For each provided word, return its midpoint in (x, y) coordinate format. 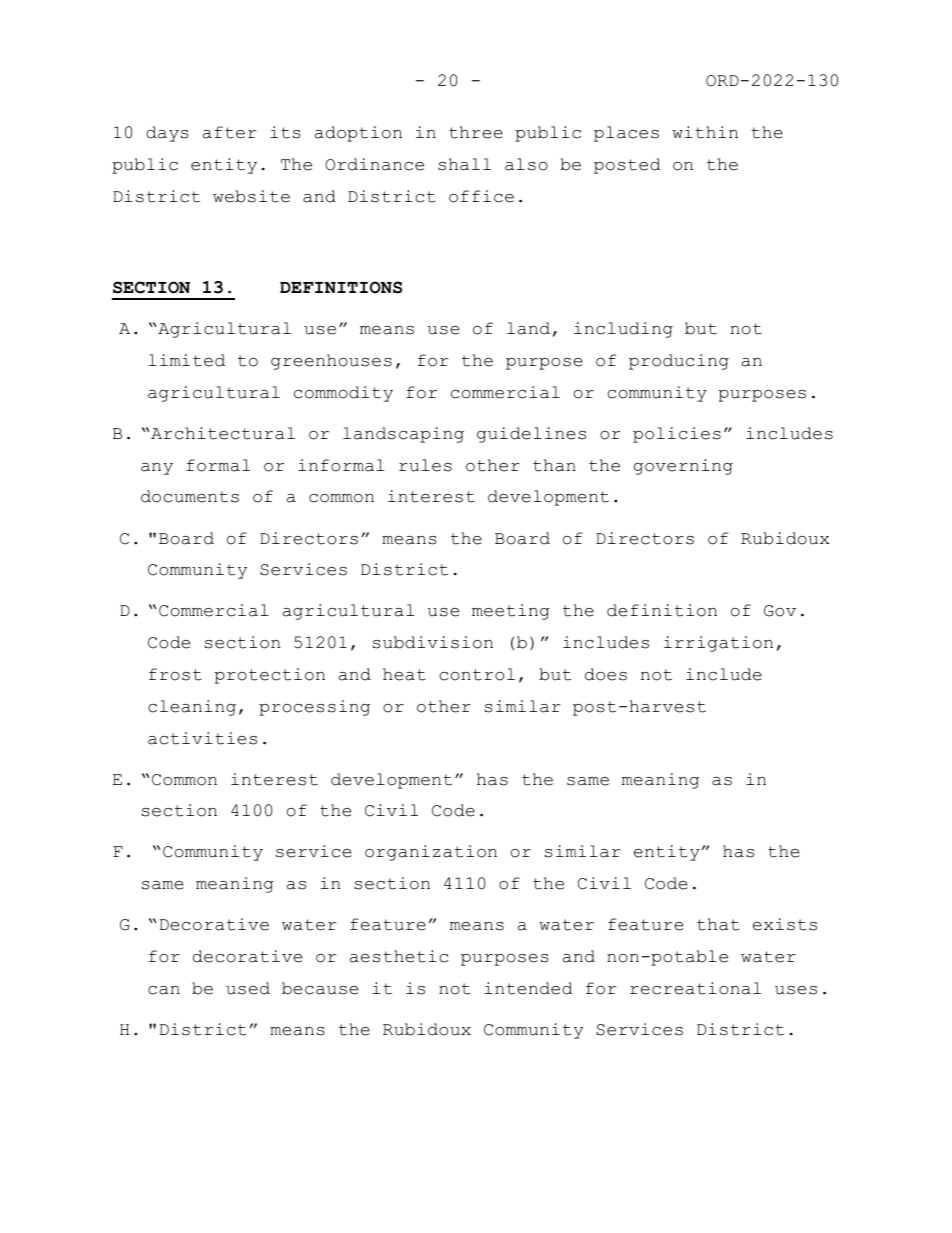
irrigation (718, 644)
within (705, 132)
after (229, 132)
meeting (511, 612)
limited (187, 360)
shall (464, 164)
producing (679, 362)
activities (202, 738)
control (477, 674)
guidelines (531, 435)
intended (529, 988)
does (606, 674)
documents (190, 496)
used (248, 988)
